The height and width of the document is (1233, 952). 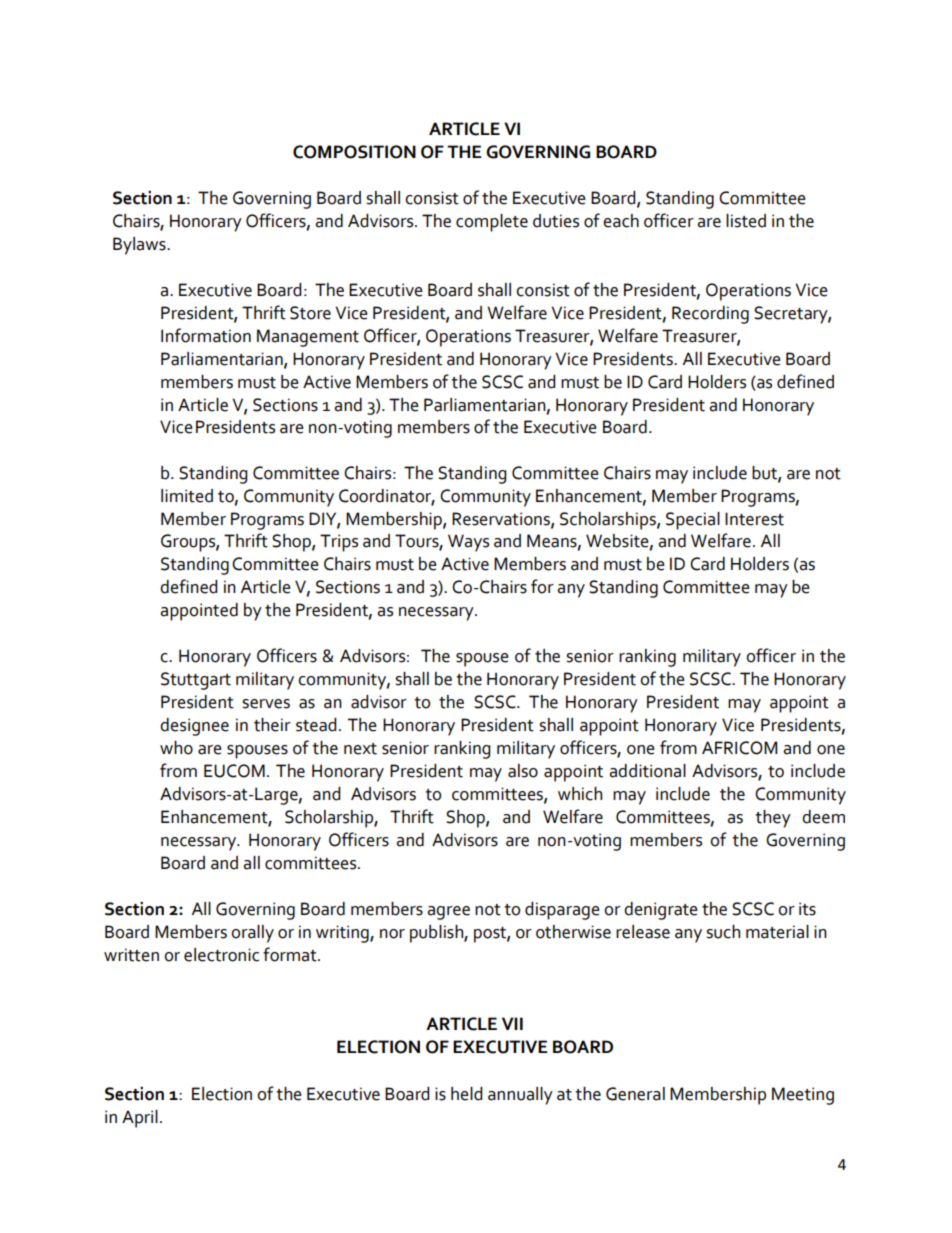 I want to click on held, so click(x=466, y=1094).
